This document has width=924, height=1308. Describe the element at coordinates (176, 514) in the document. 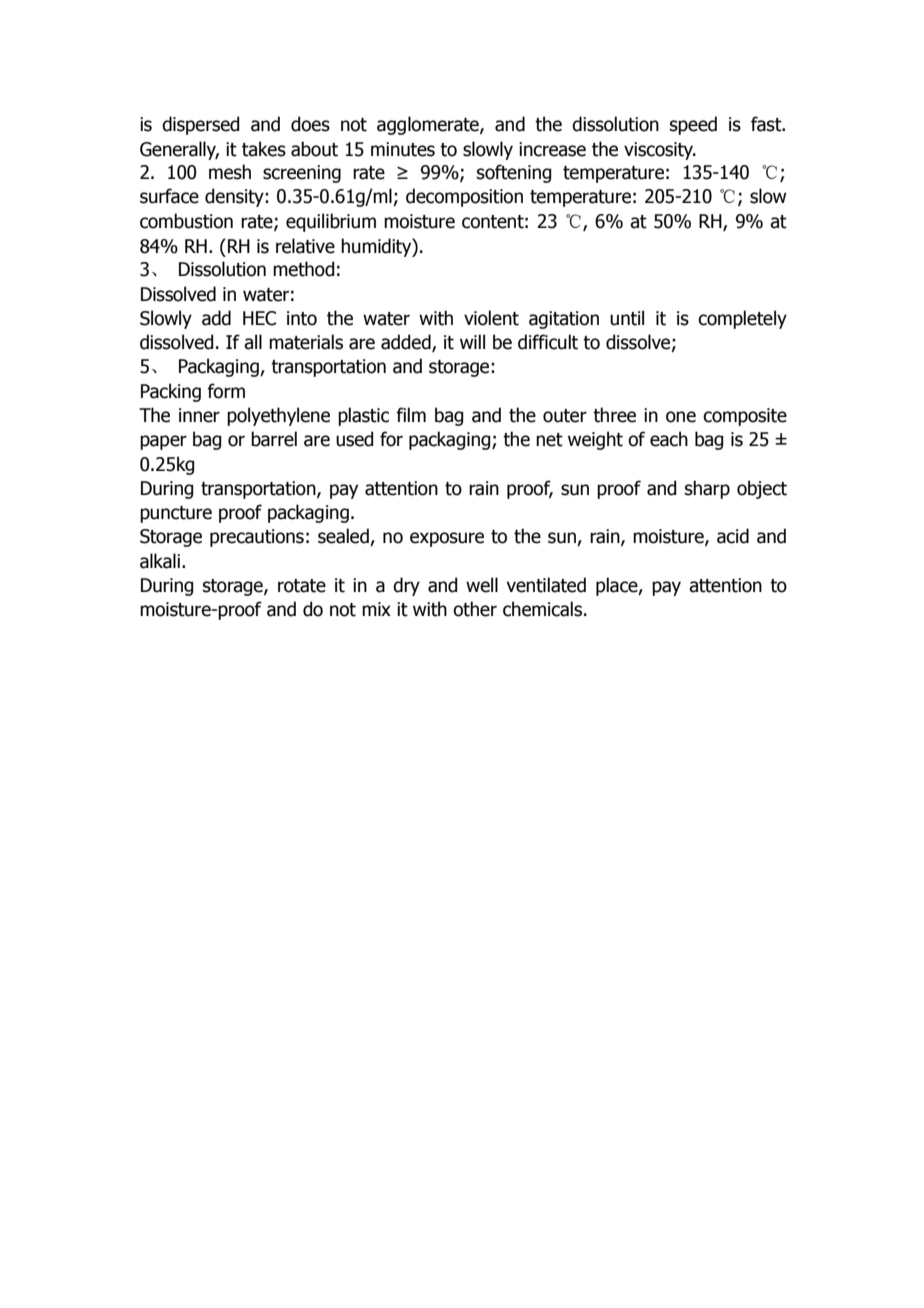

I see `puncture` at that location.
